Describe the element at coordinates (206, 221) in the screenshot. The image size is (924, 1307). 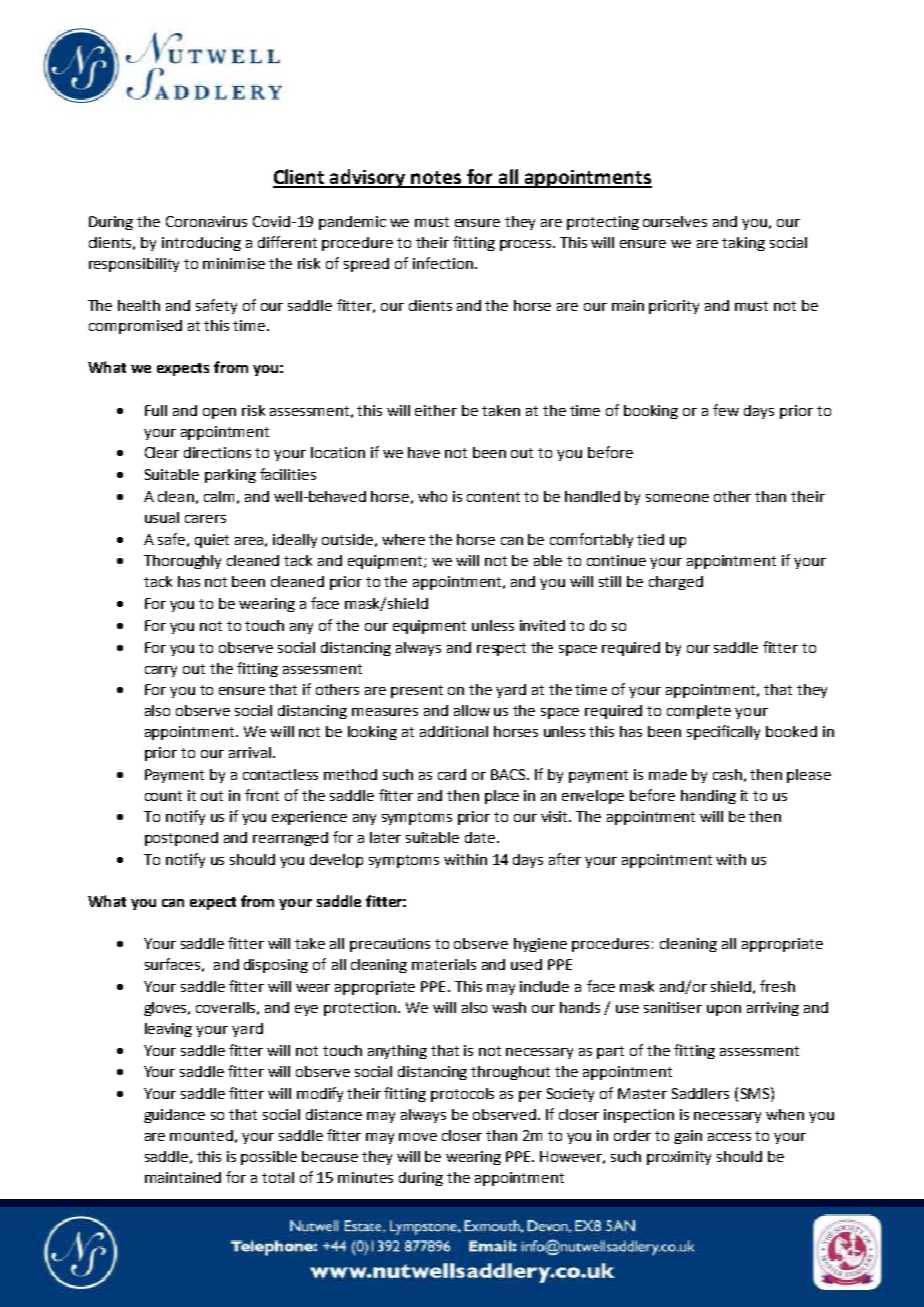
I see `Coronavirus` at that location.
